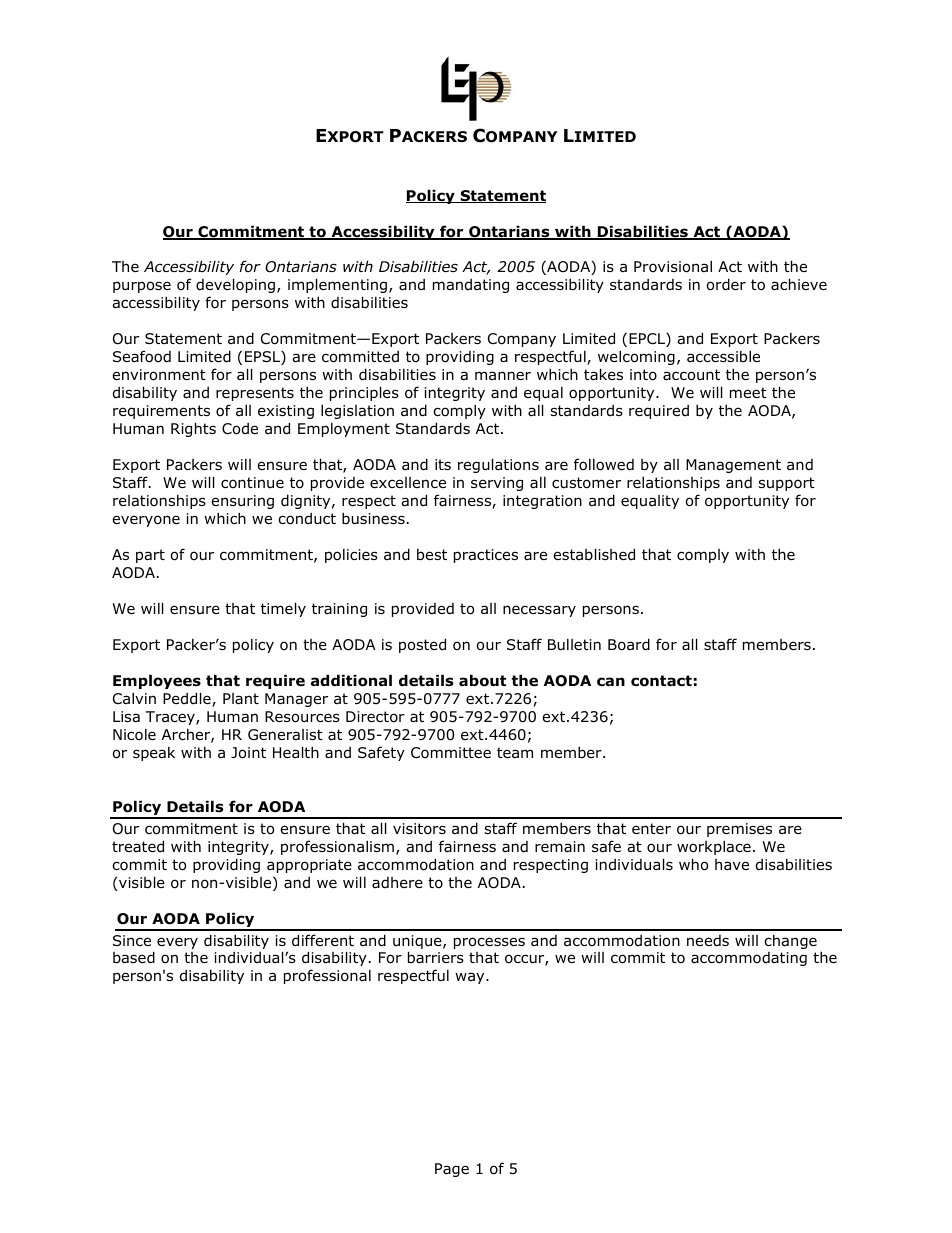  I want to click on practices, so click(486, 556).
